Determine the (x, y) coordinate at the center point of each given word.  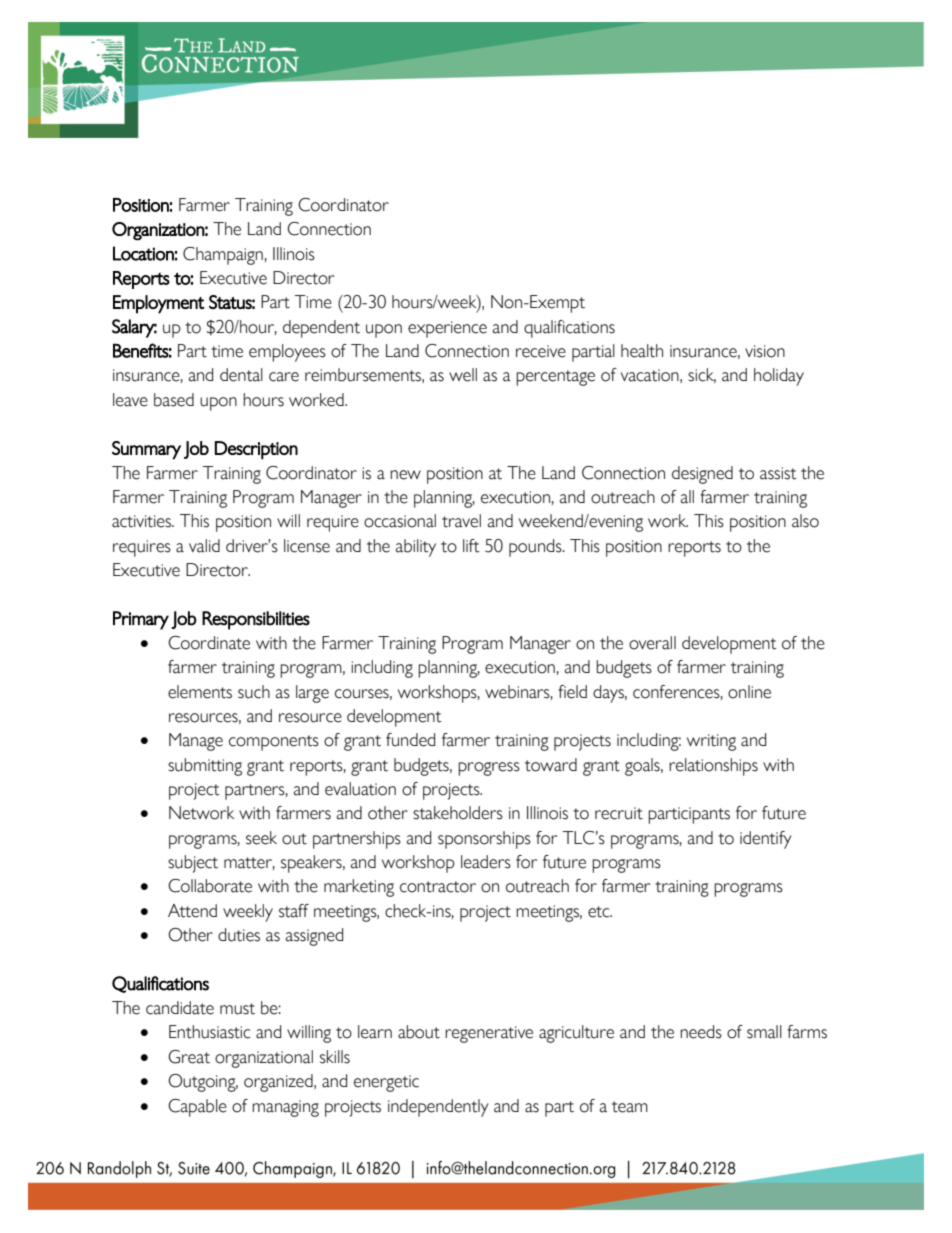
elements (200, 692)
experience (447, 329)
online (749, 692)
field (572, 692)
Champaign (223, 256)
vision (765, 351)
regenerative (489, 1034)
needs (701, 1032)
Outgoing (203, 1083)
